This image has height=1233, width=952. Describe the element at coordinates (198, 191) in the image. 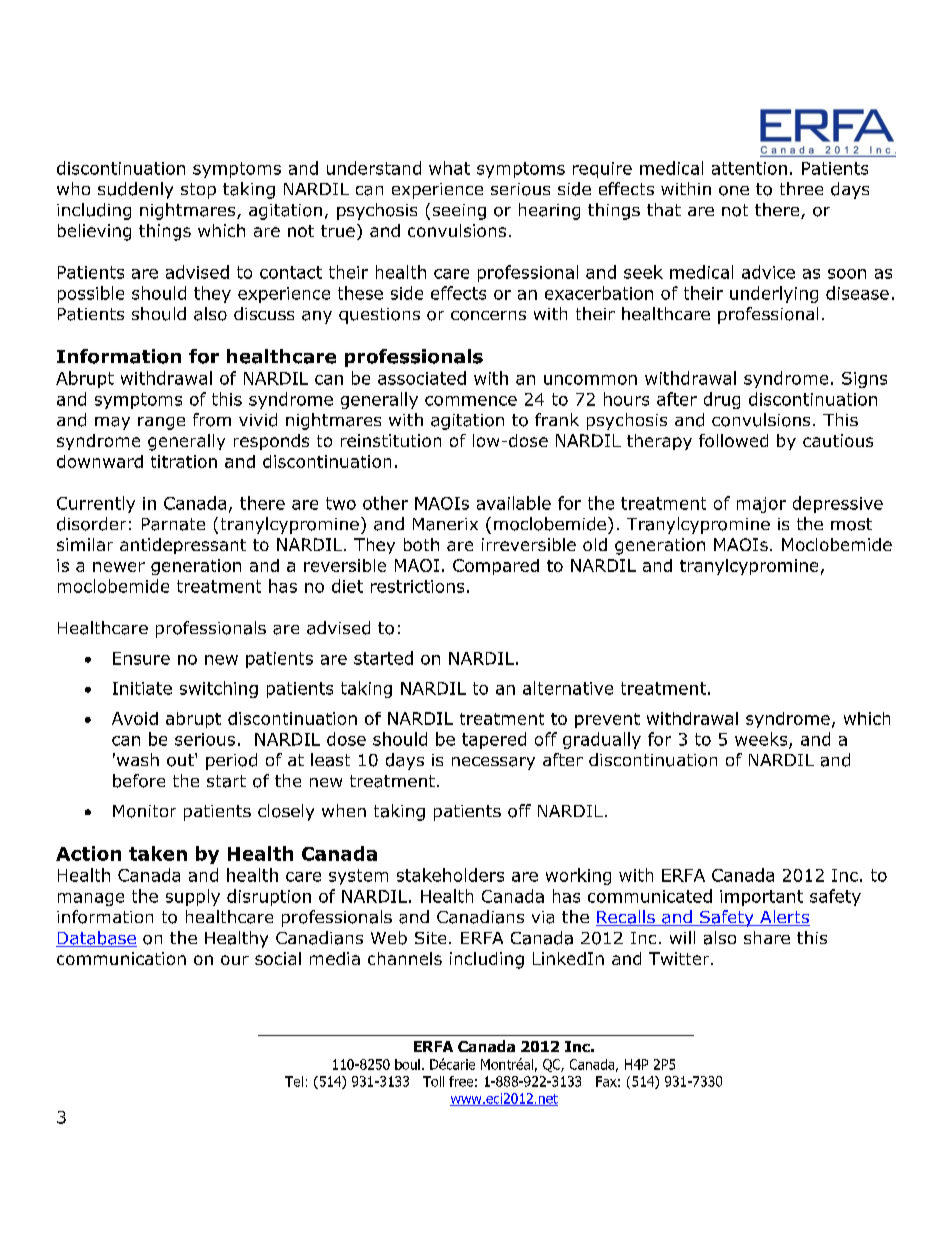

I see `stop` at that location.
